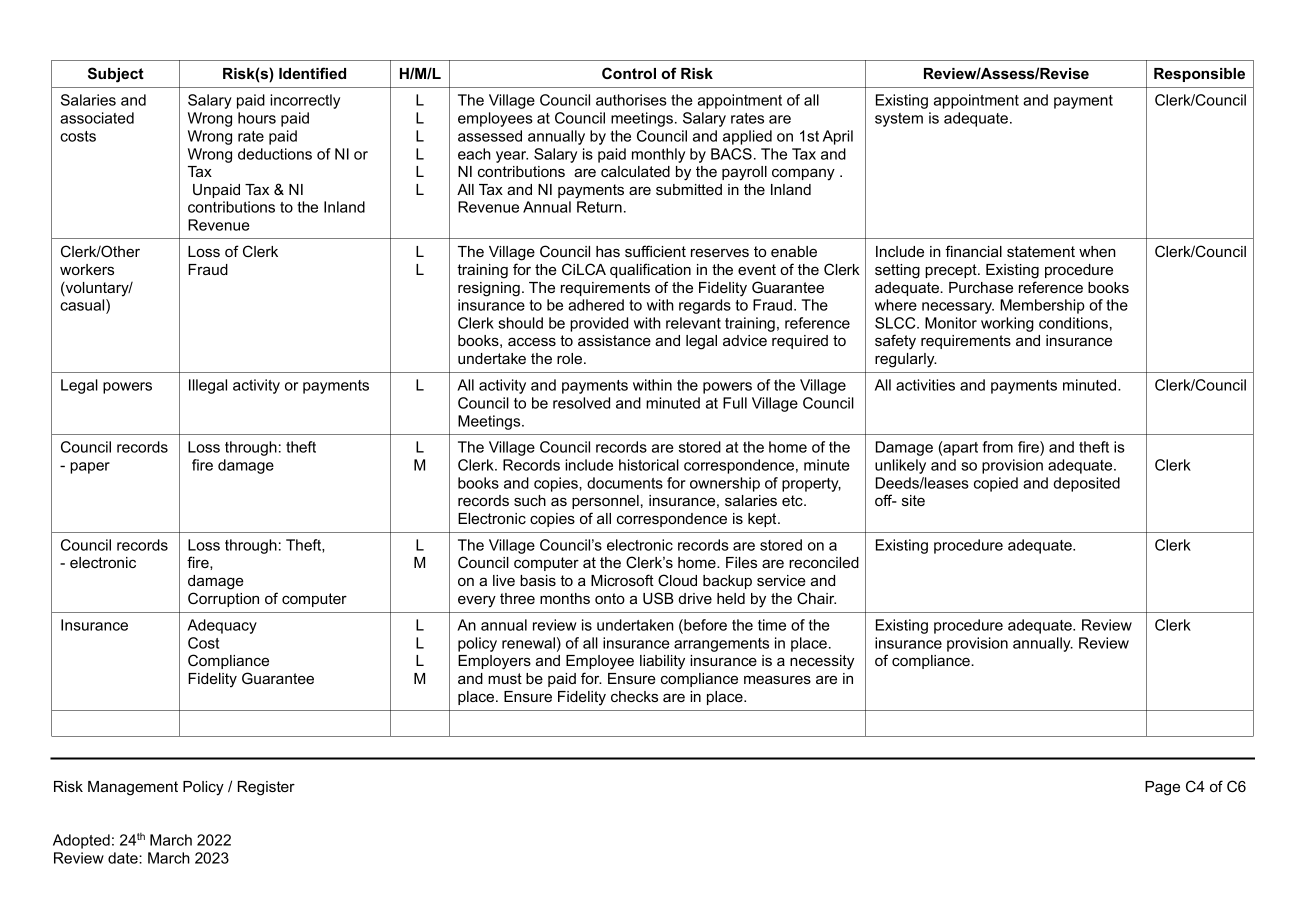 Image resolution: width=1307 pixels, height=924 pixels. What do you see at coordinates (634, 696) in the image?
I see `checks` at bounding box center [634, 696].
